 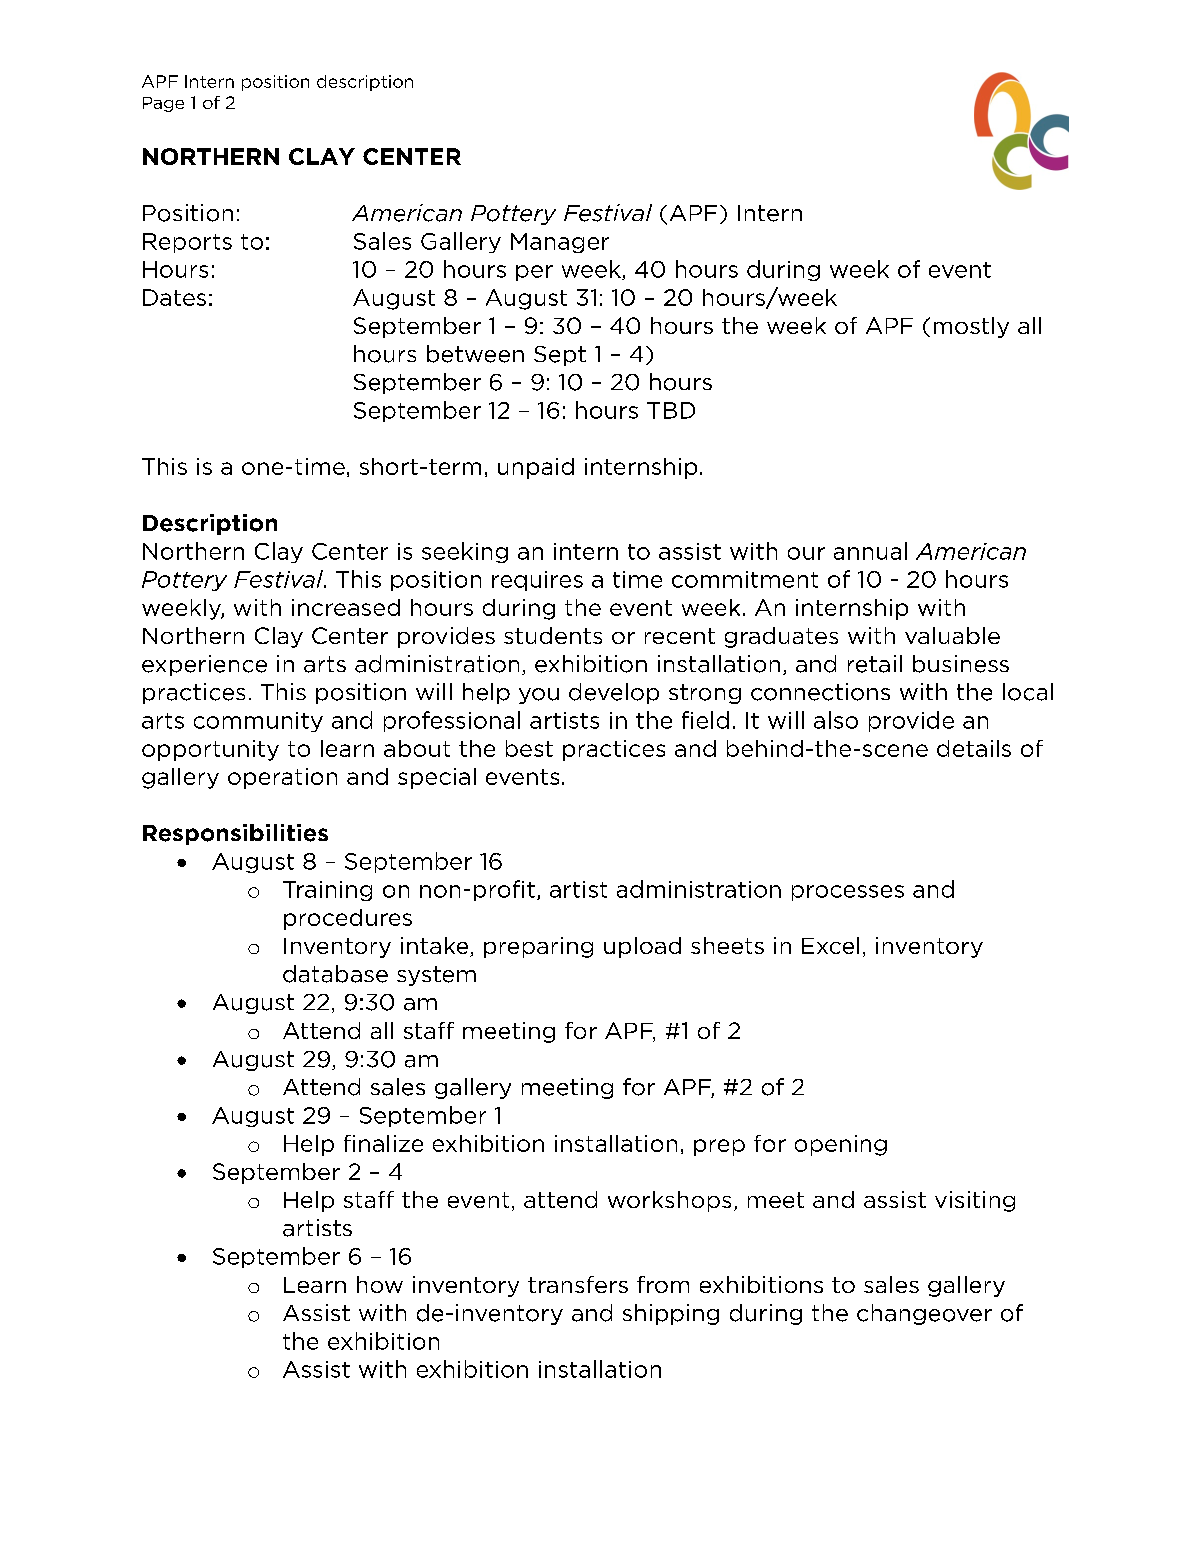 I want to click on processes, so click(x=848, y=893).
